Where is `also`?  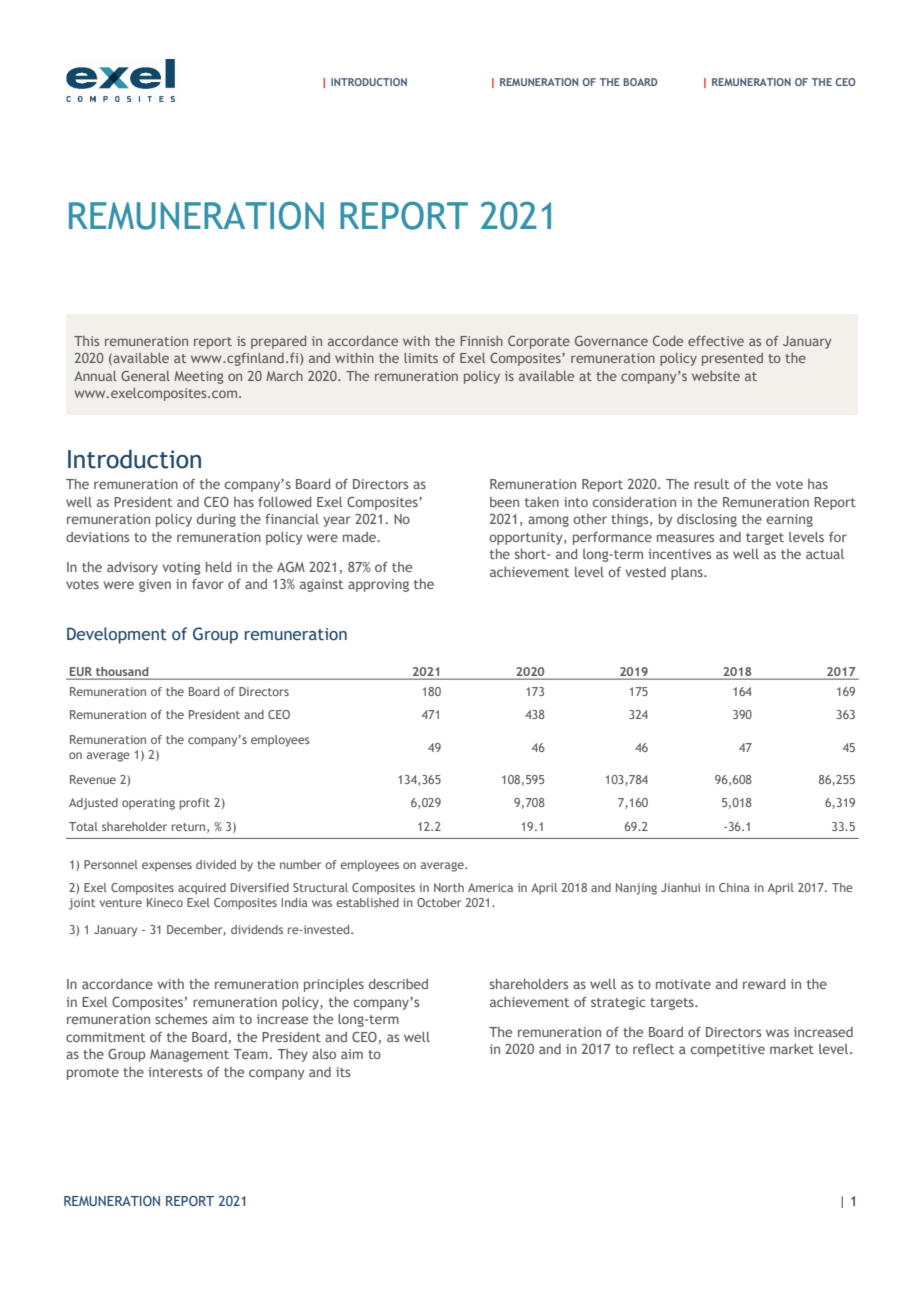
also is located at coordinates (324, 1054).
